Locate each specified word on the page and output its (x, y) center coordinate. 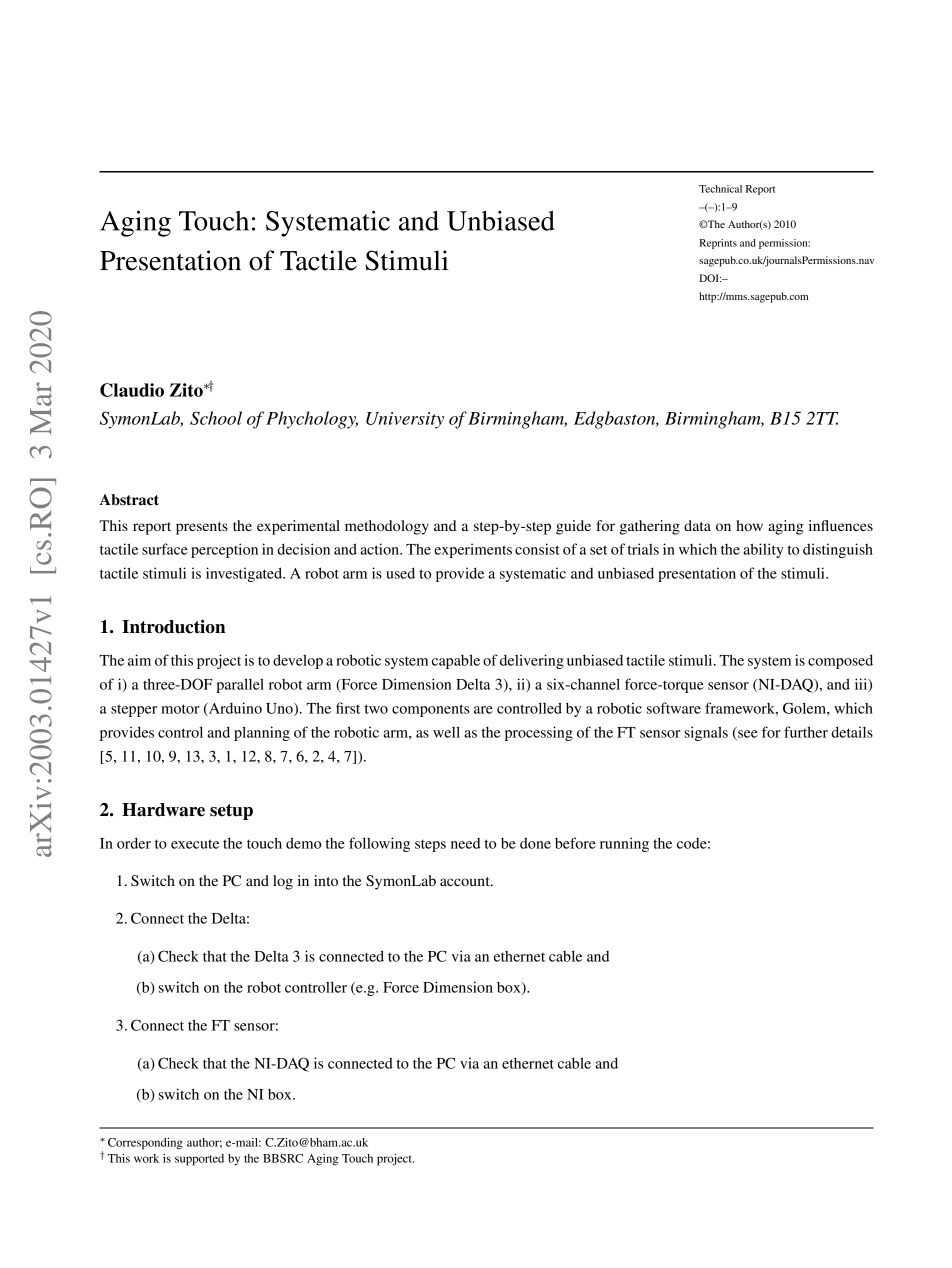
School (216, 418)
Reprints (718, 244)
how (749, 525)
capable (456, 661)
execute (195, 844)
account (466, 881)
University (405, 420)
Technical (720, 189)
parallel (240, 685)
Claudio (132, 390)
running (624, 844)
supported (199, 1160)
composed (840, 661)
